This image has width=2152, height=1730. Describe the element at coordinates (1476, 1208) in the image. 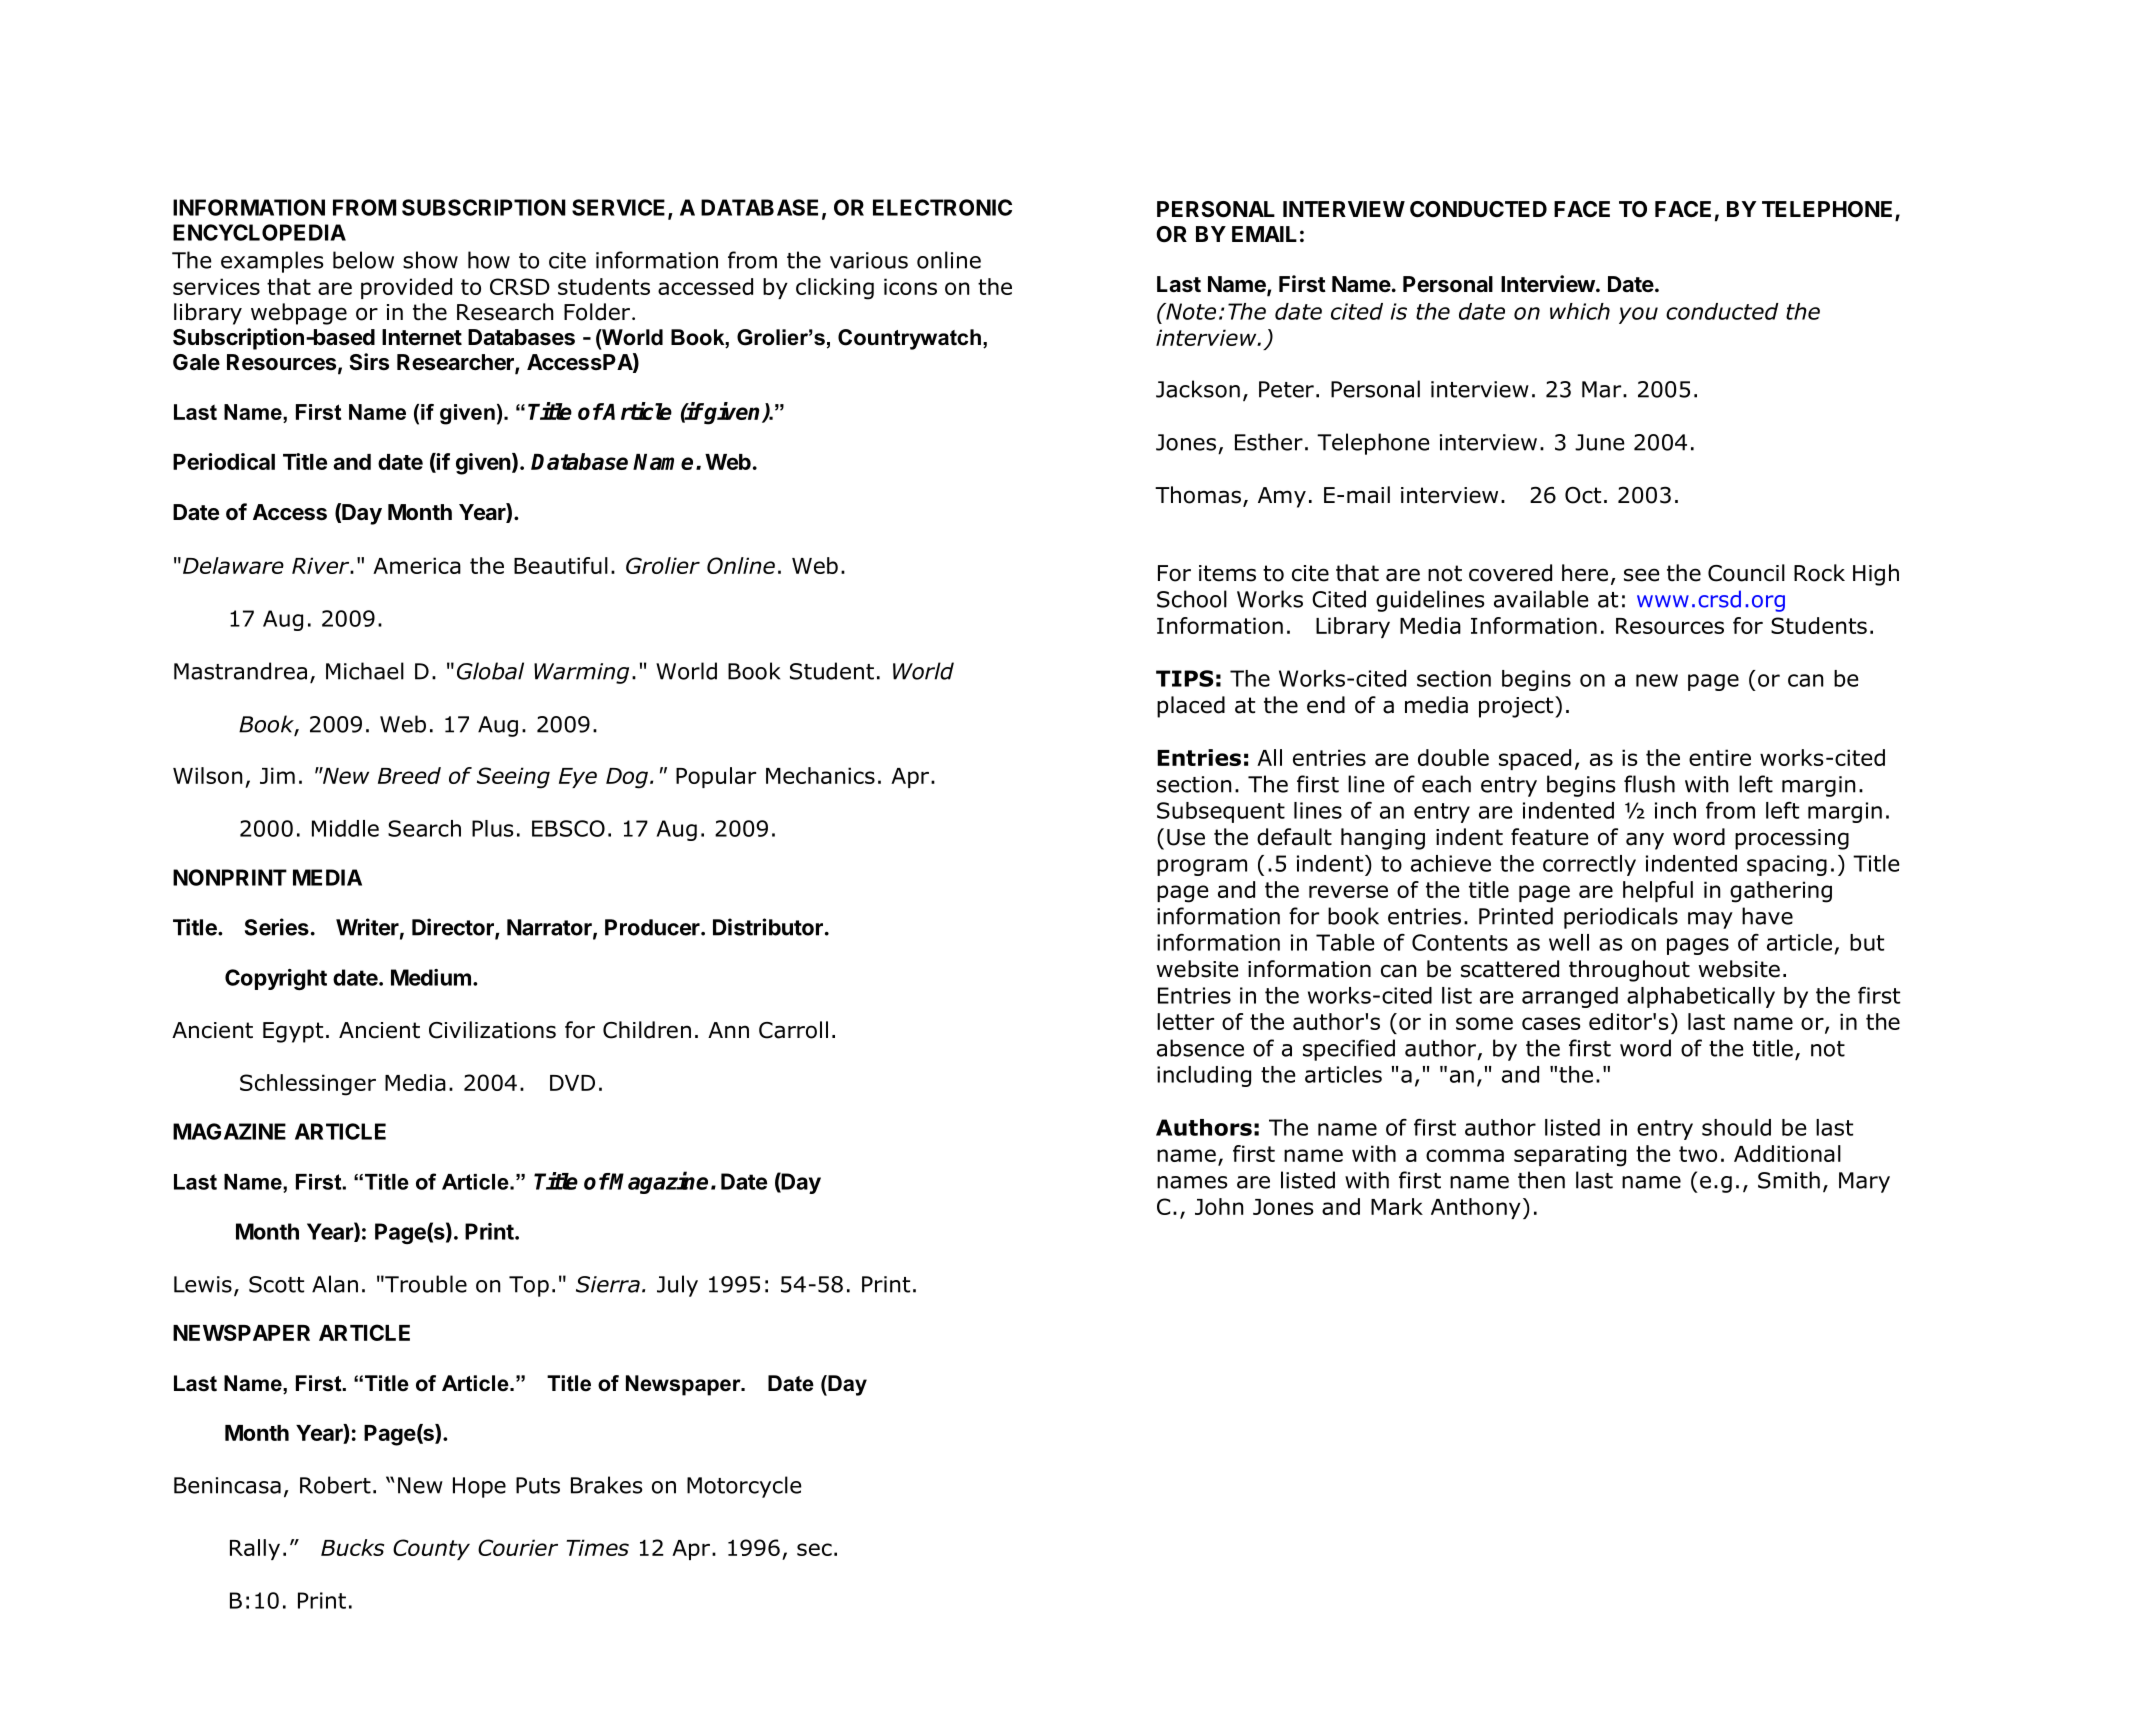

I see `Anthony` at that location.
